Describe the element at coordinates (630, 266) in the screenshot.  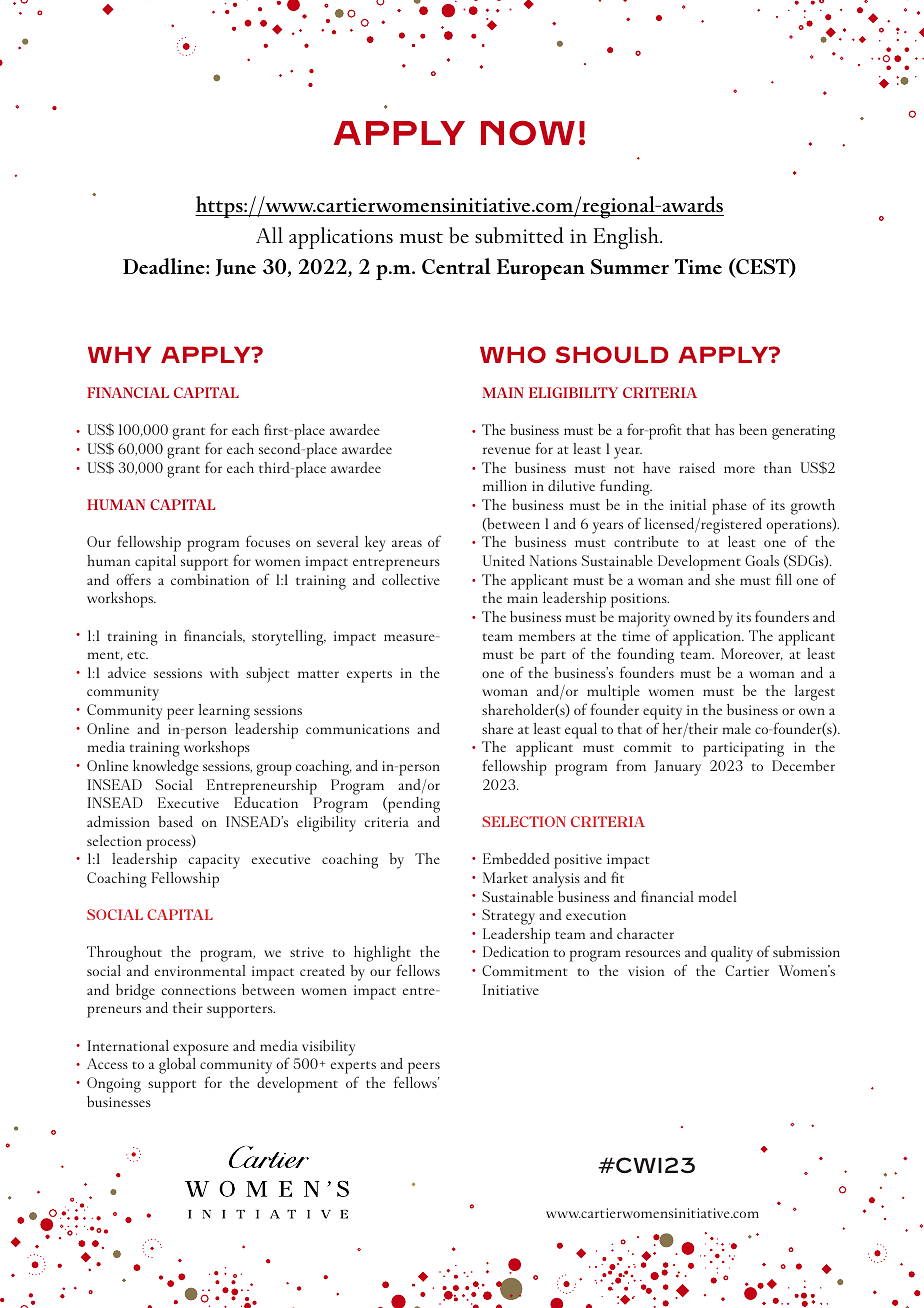
I see `Summer` at that location.
